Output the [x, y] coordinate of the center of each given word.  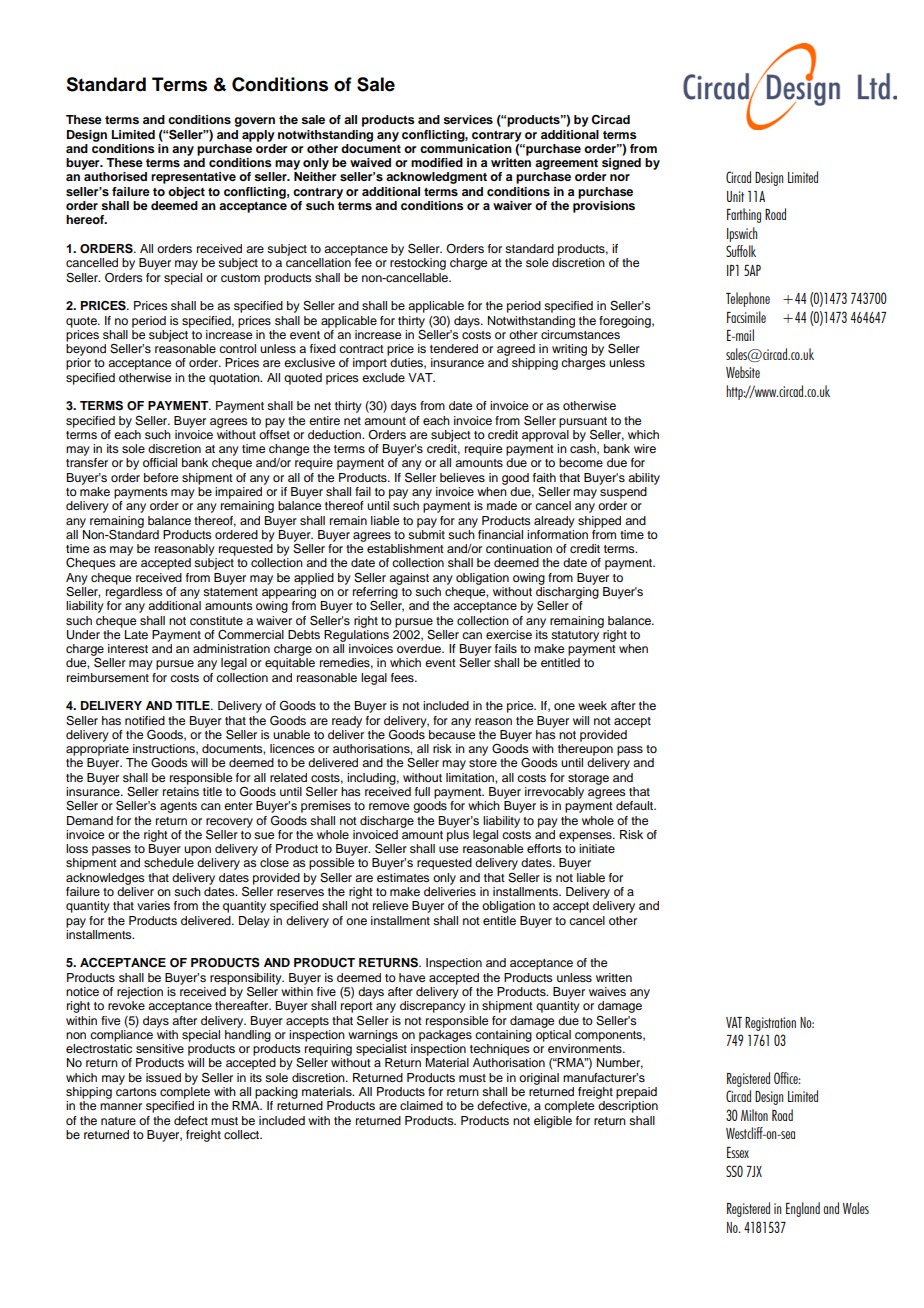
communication [466, 147]
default [636, 805]
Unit [735, 196]
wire [645, 448]
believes [462, 477]
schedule [169, 862]
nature [118, 1121]
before [161, 477]
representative [193, 178]
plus [458, 836]
